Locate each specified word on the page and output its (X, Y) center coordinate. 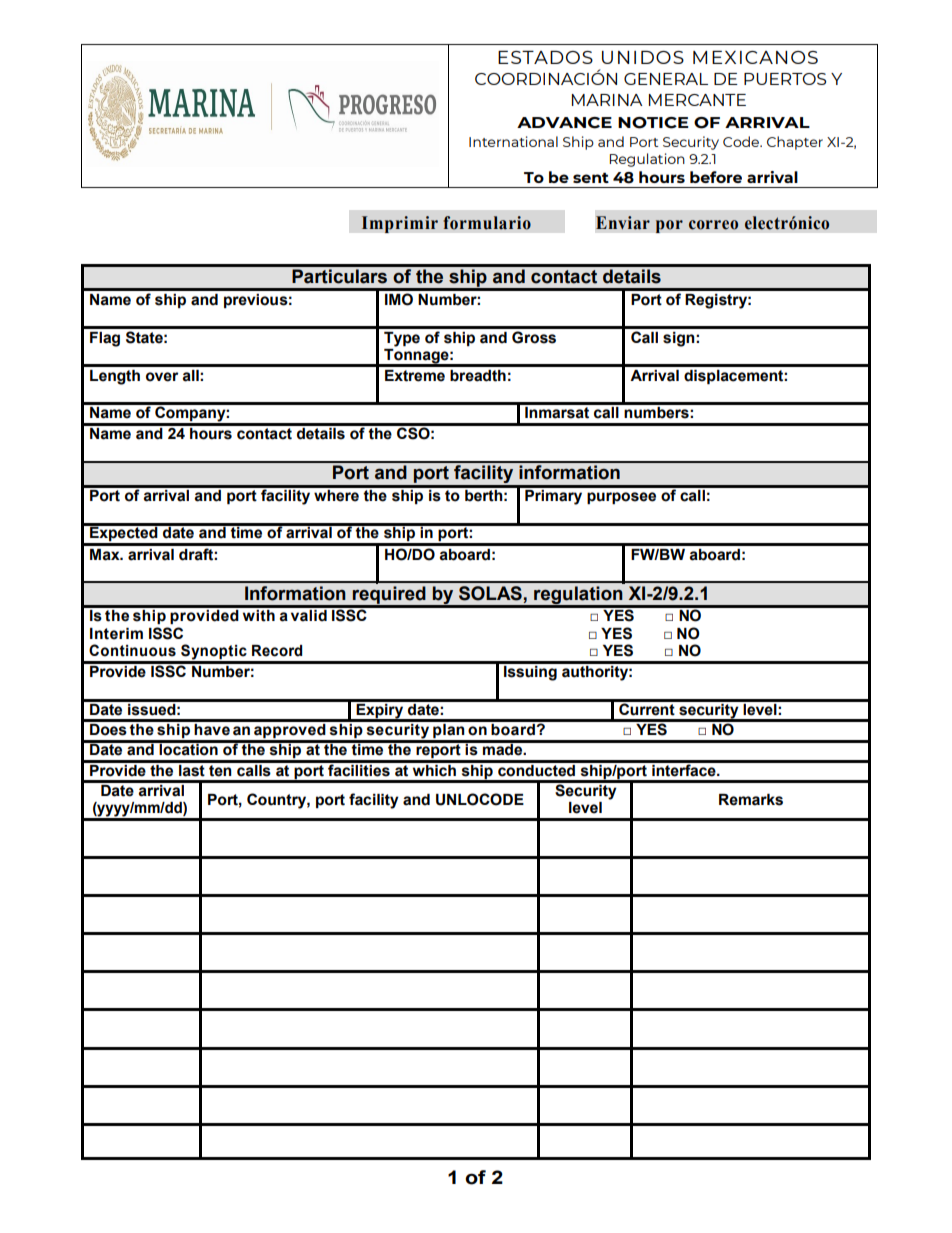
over (162, 377)
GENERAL (666, 79)
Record (277, 651)
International (513, 141)
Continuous (132, 650)
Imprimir (400, 224)
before (716, 177)
